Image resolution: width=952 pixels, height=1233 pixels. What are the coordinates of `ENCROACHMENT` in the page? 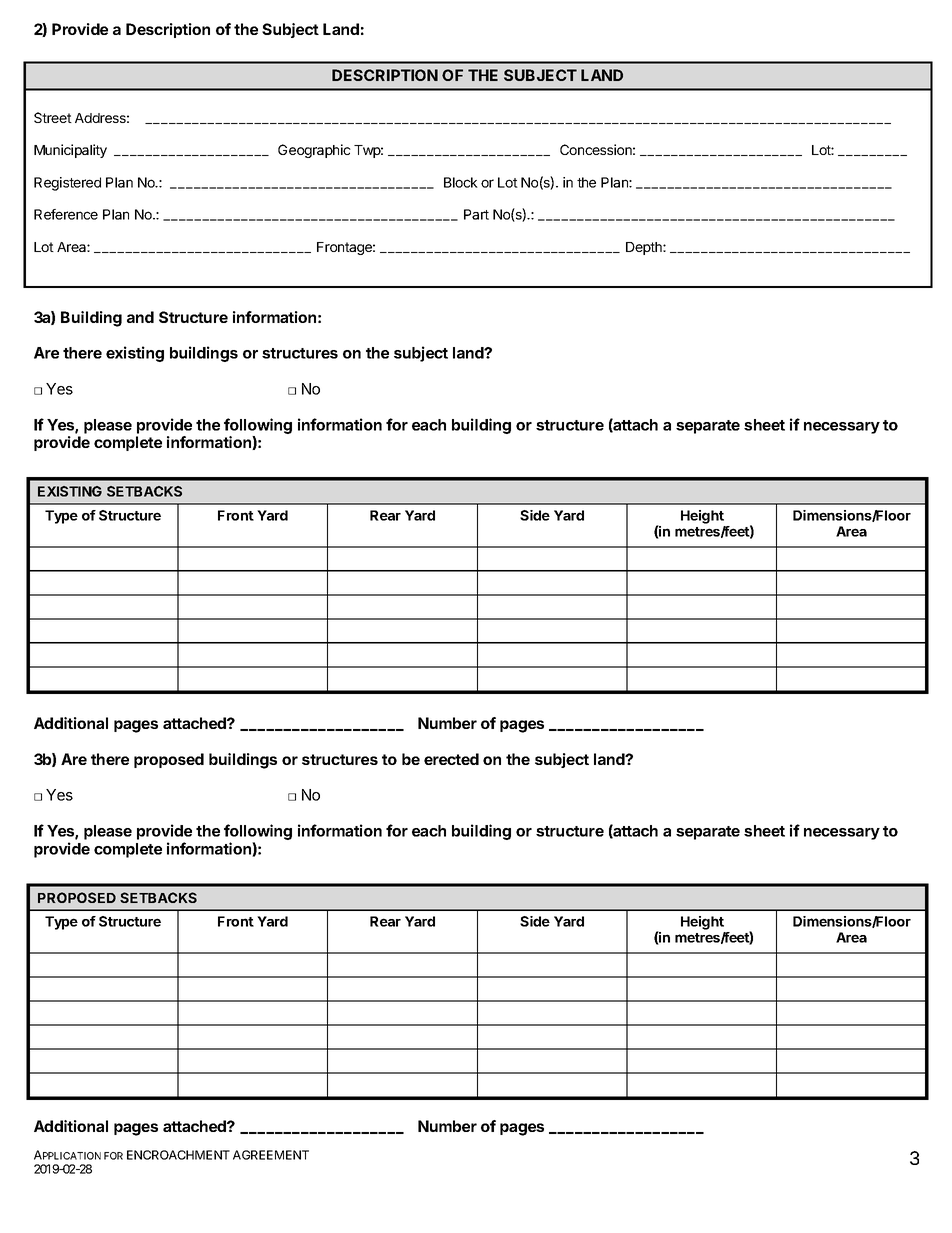 It's located at (178, 1155).
